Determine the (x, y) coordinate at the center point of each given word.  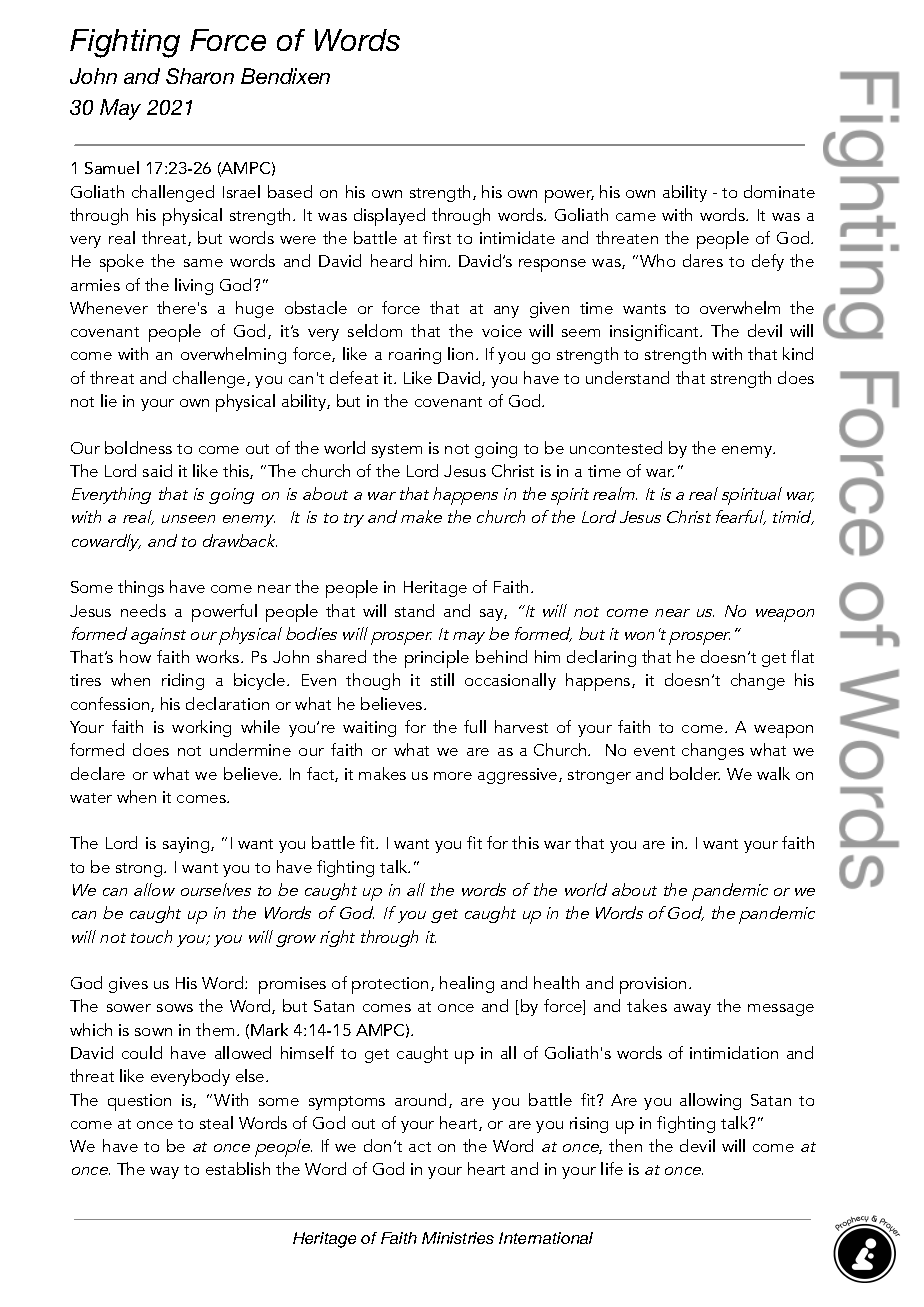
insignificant (656, 332)
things (141, 588)
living (194, 286)
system (397, 451)
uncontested (616, 447)
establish (238, 1168)
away (692, 1010)
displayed (389, 217)
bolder (695, 773)
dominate (779, 191)
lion (460, 353)
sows (175, 1008)
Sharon (200, 76)
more (453, 776)
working (201, 728)
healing (467, 984)
